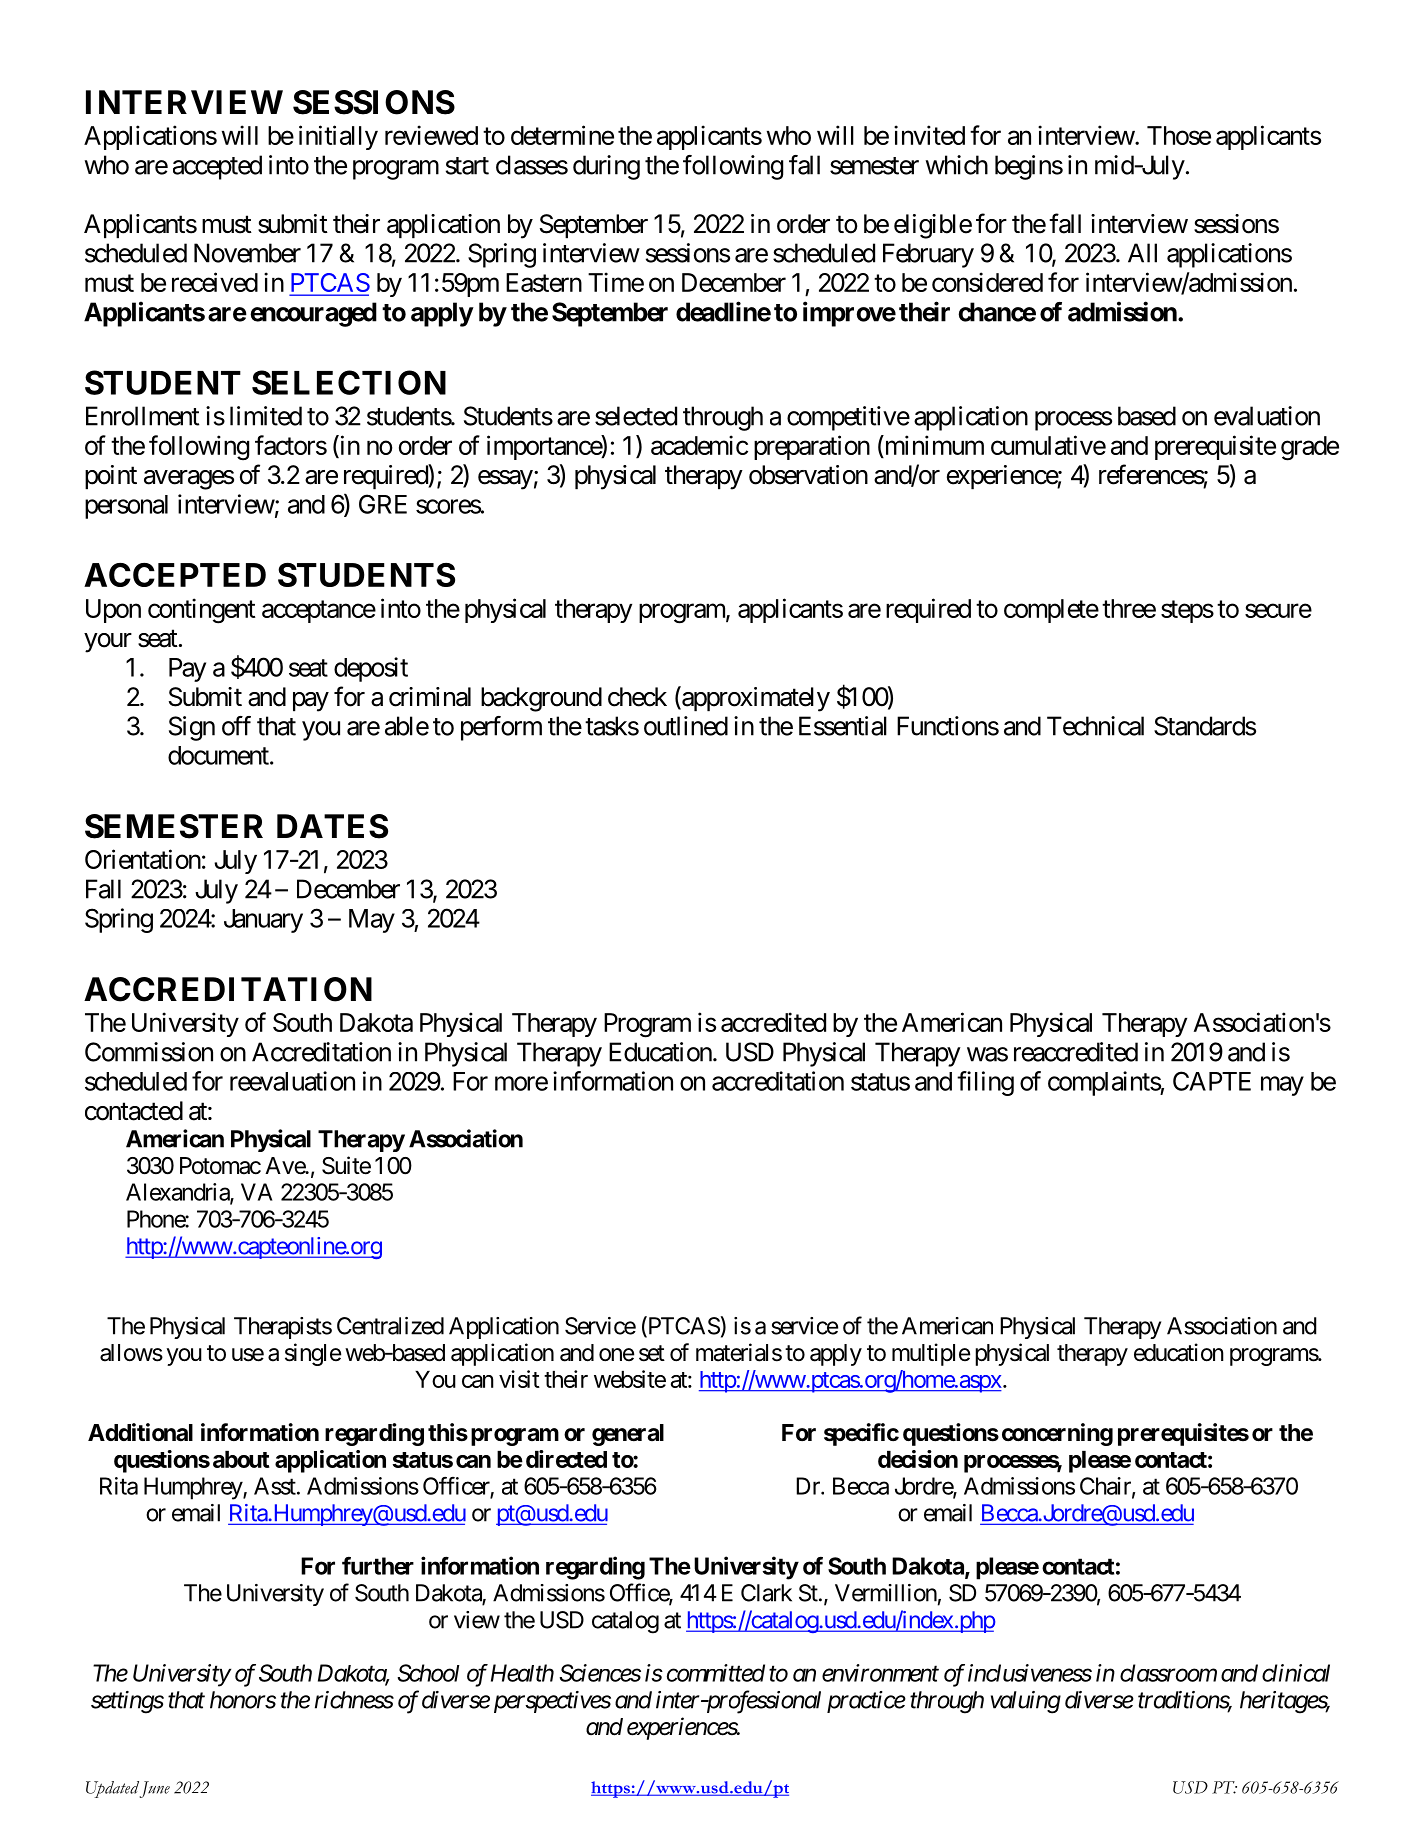 This document has height=1840, width=1422. I want to click on November, so click(247, 253).
